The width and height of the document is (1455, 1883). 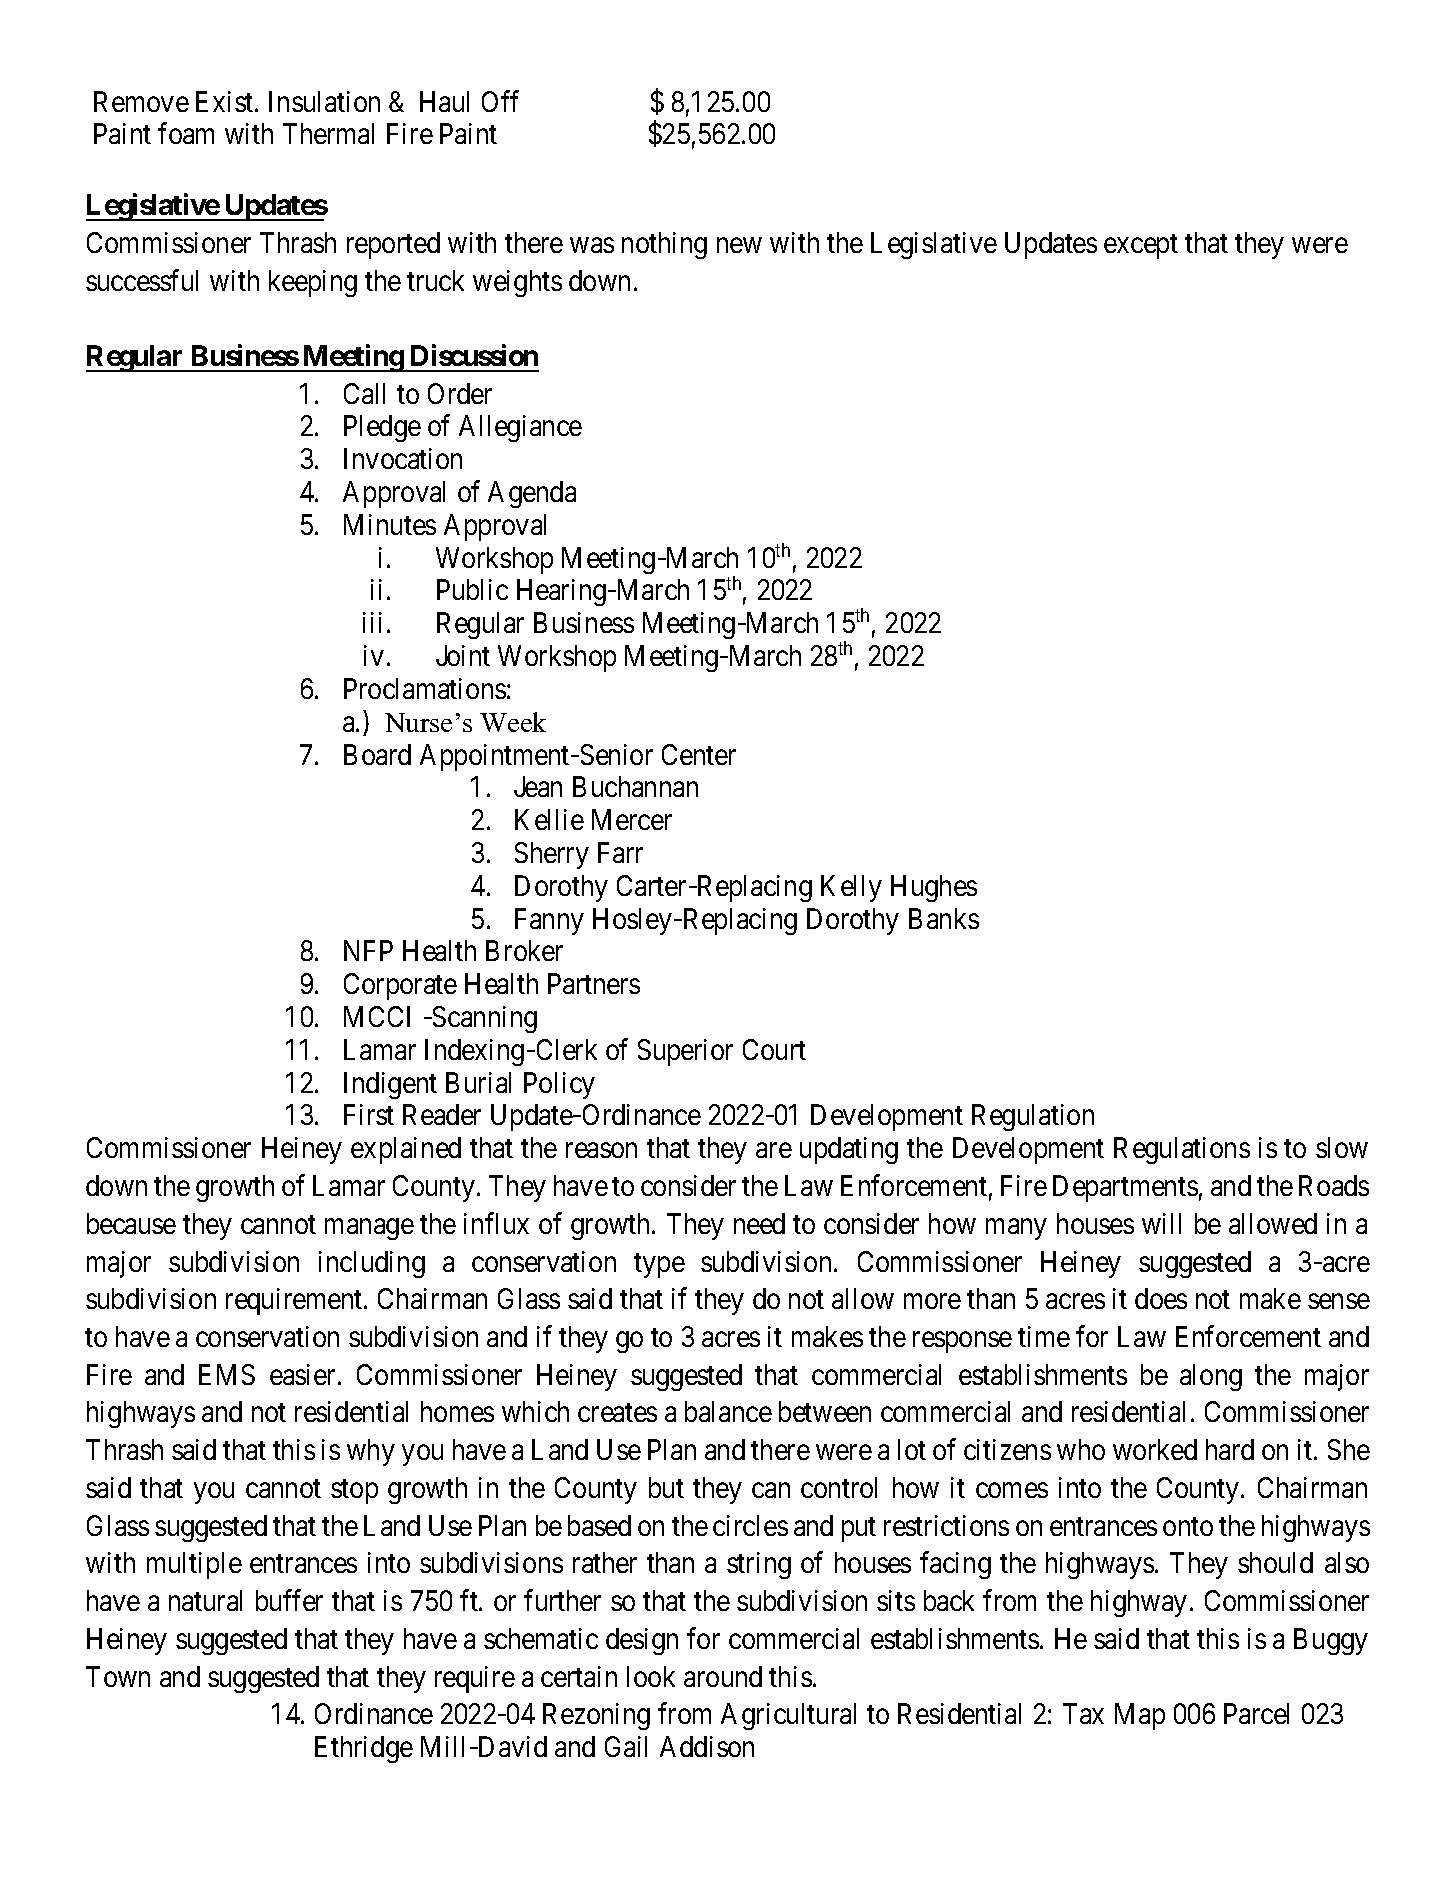 I want to click on are, so click(x=774, y=1150).
